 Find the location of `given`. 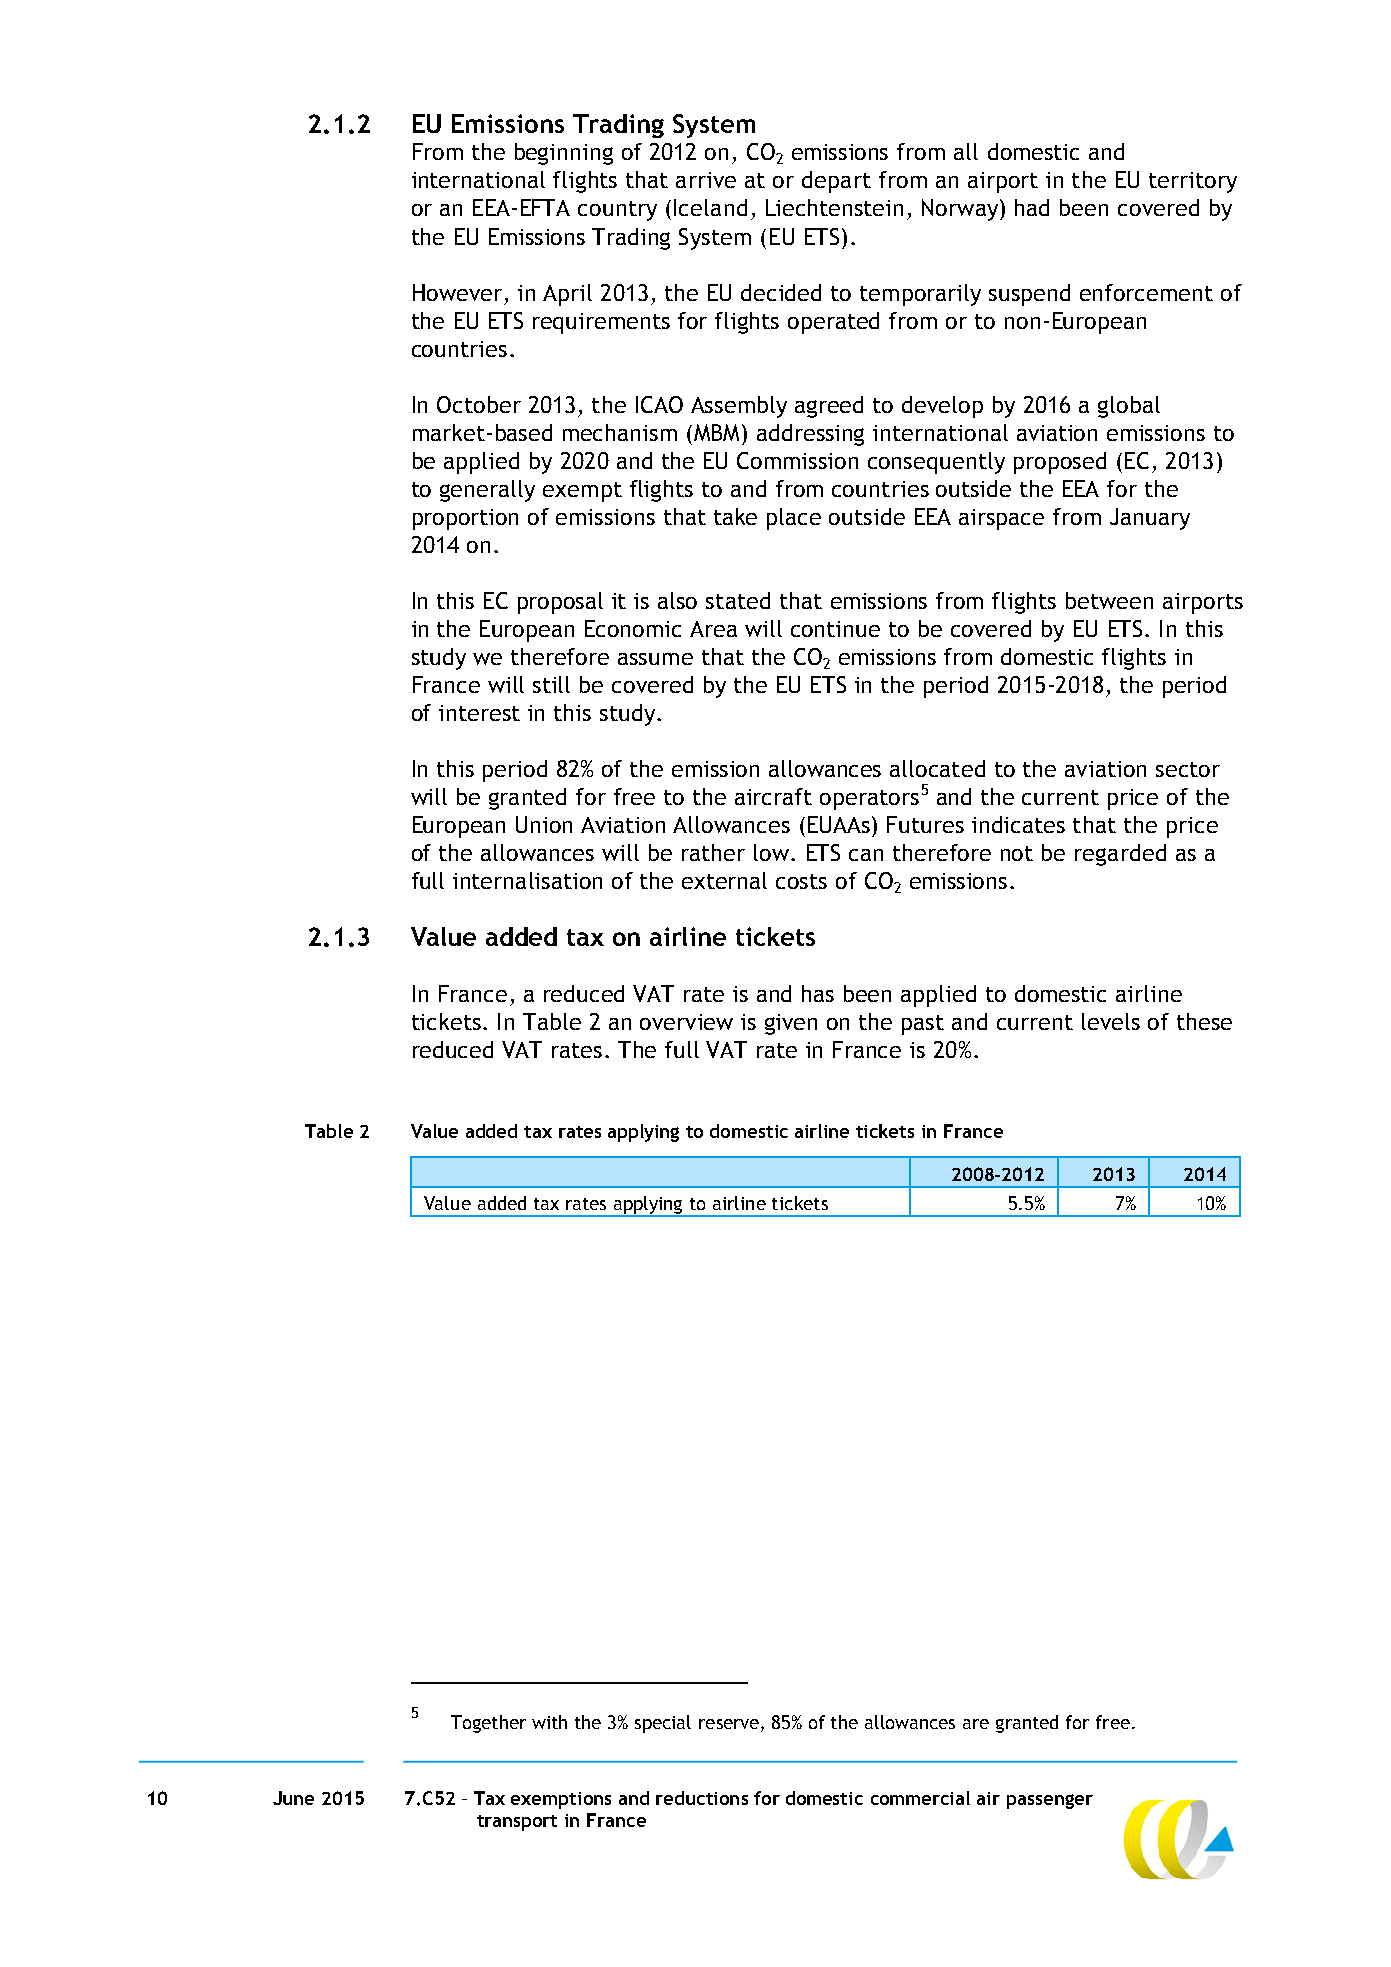

given is located at coordinates (791, 1024).
